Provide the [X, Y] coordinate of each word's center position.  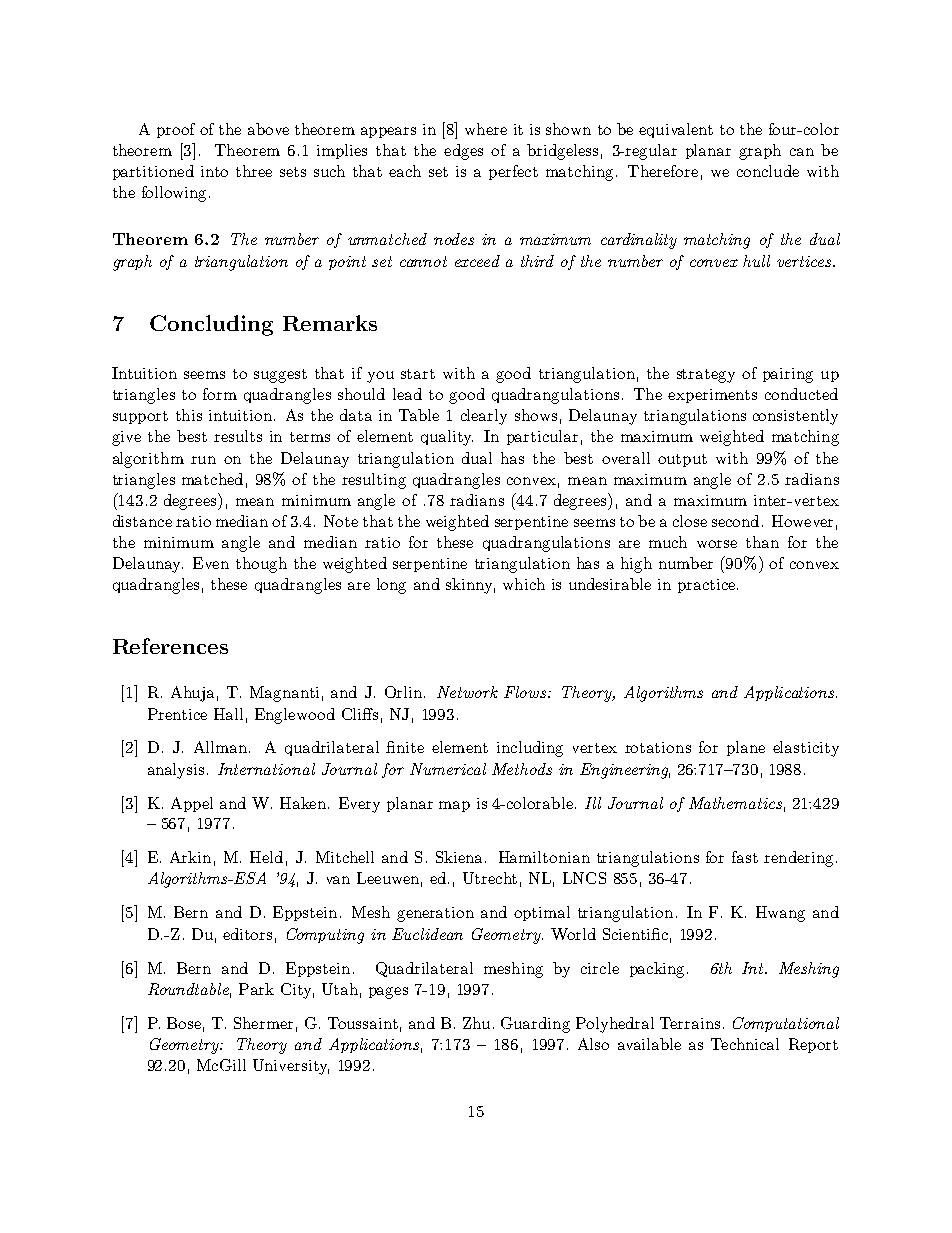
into [214, 171]
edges [463, 152]
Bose [184, 1023]
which [524, 584]
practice [708, 586]
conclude [768, 171]
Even [211, 563]
